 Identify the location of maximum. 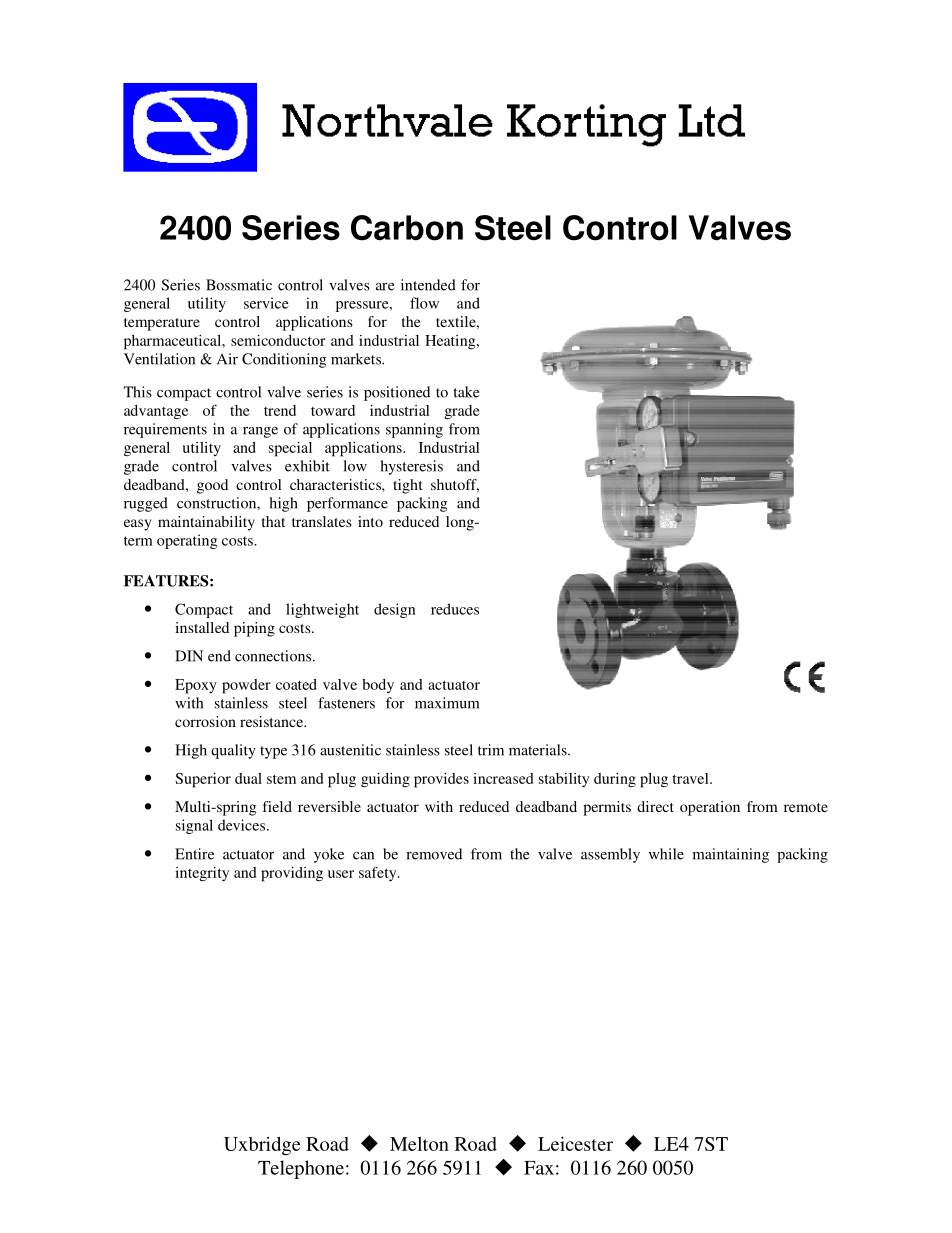
(447, 703).
